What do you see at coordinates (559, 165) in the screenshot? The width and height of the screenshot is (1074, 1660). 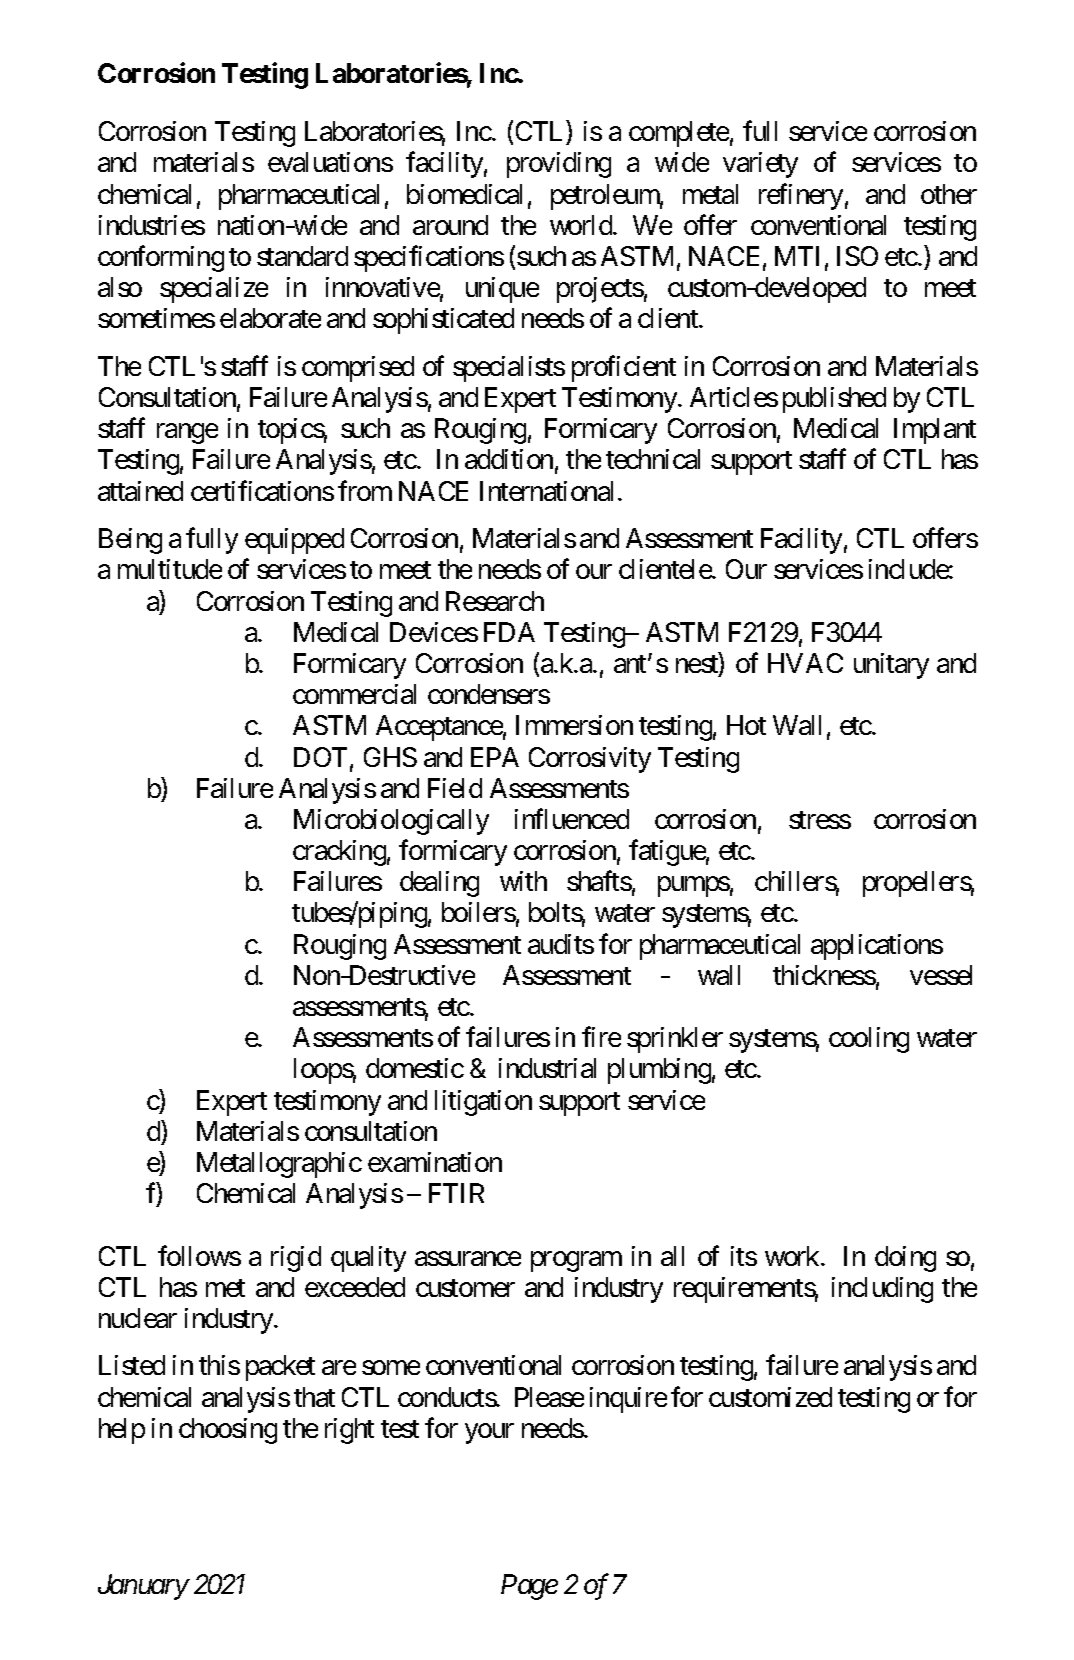 I see `providing` at bounding box center [559, 165].
